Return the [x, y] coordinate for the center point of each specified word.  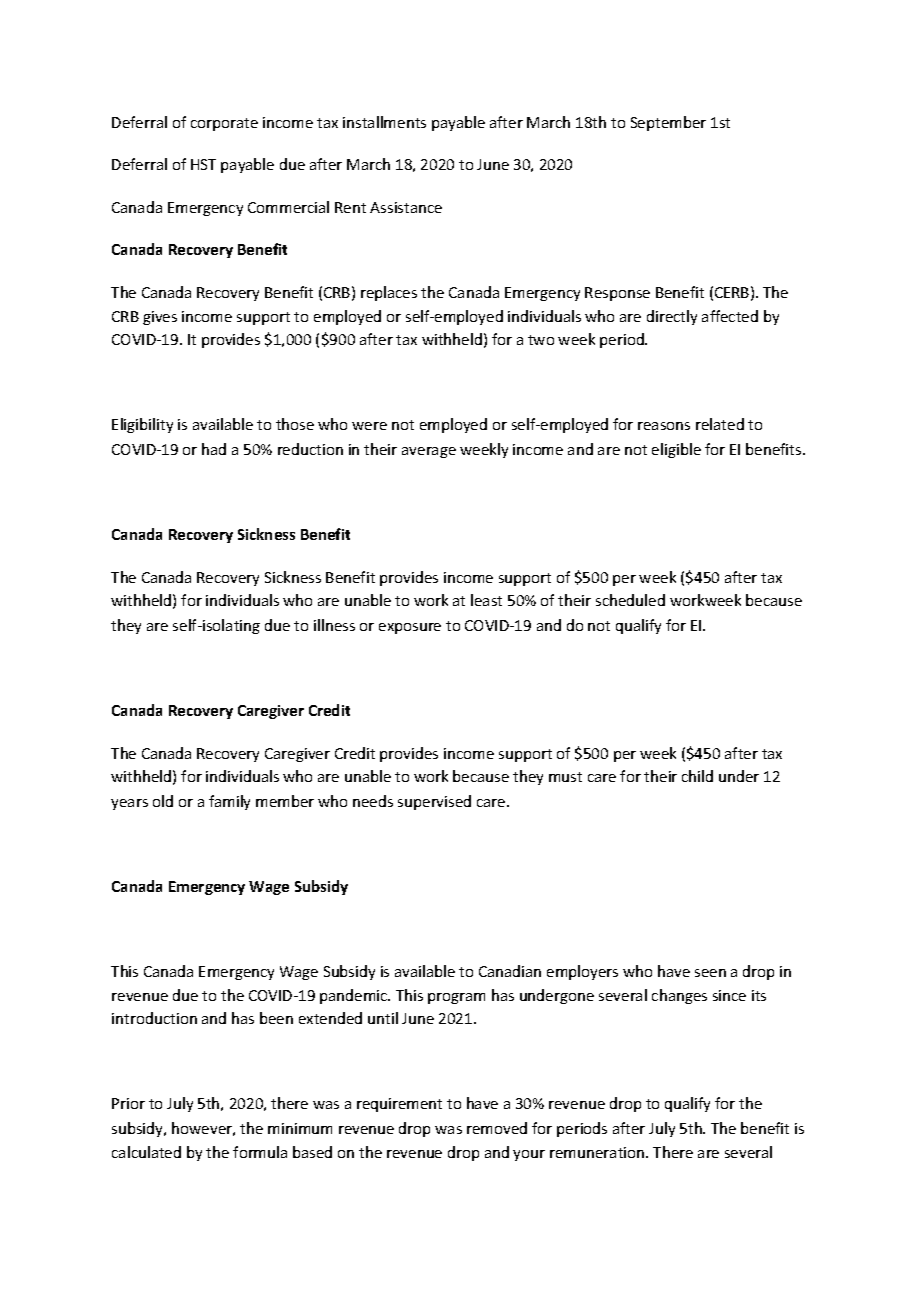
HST [203, 164]
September [668, 123]
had [214, 449]
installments [384, 122]
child [697, 776]
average [429, 452]
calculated [146, 1152]
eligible [676, 450]
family [229, 802]
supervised [434, 802]
